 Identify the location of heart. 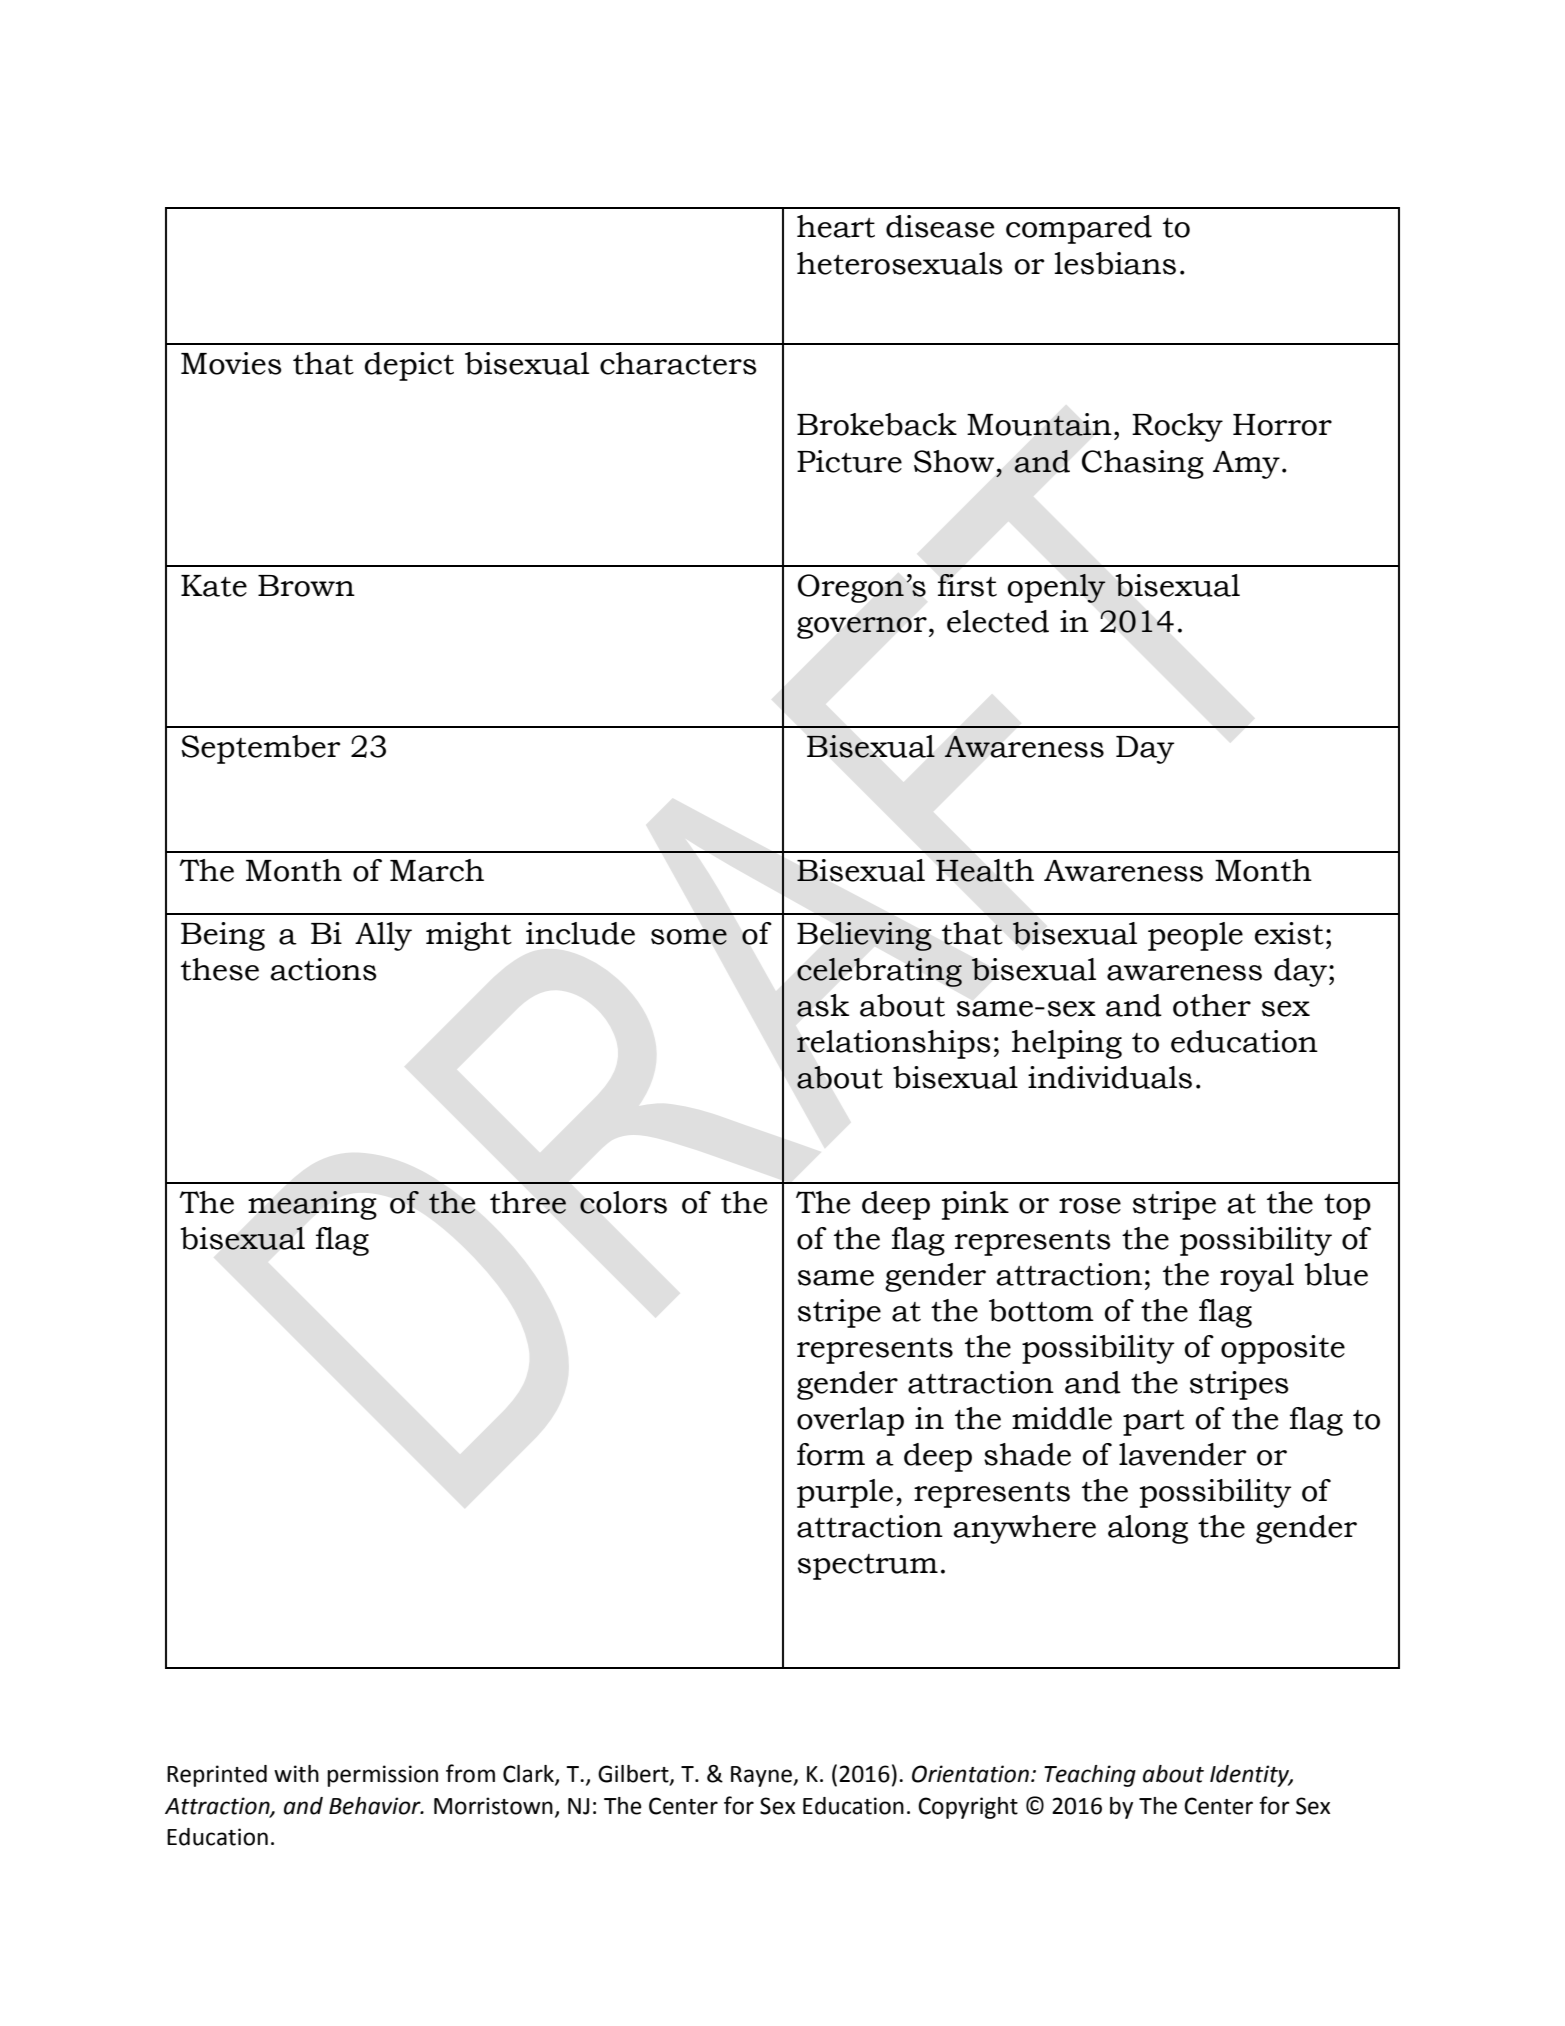
(836, 226).
